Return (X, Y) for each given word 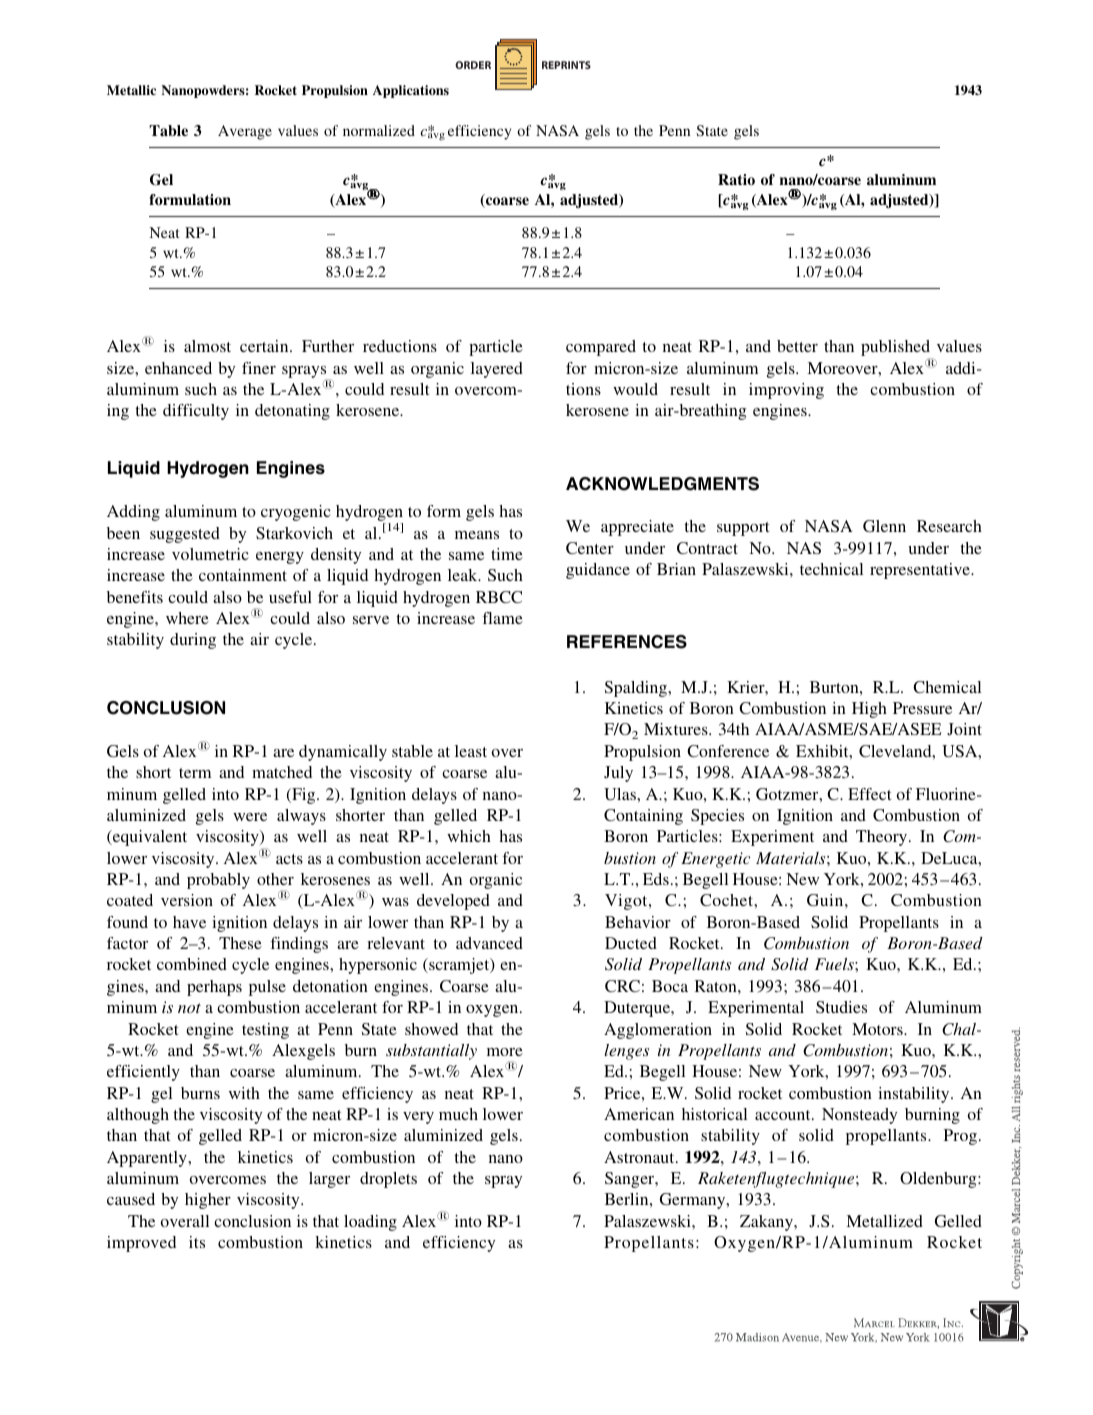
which (469, 836)
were (250, 817)
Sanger (631, 1180)
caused (131, 1199)
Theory (883, 838)
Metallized (884, 1221)
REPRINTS (566, 65)
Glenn (884, 526)
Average (245, 132)
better (797, 346)
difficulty (196, 412)
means (477, 535)
